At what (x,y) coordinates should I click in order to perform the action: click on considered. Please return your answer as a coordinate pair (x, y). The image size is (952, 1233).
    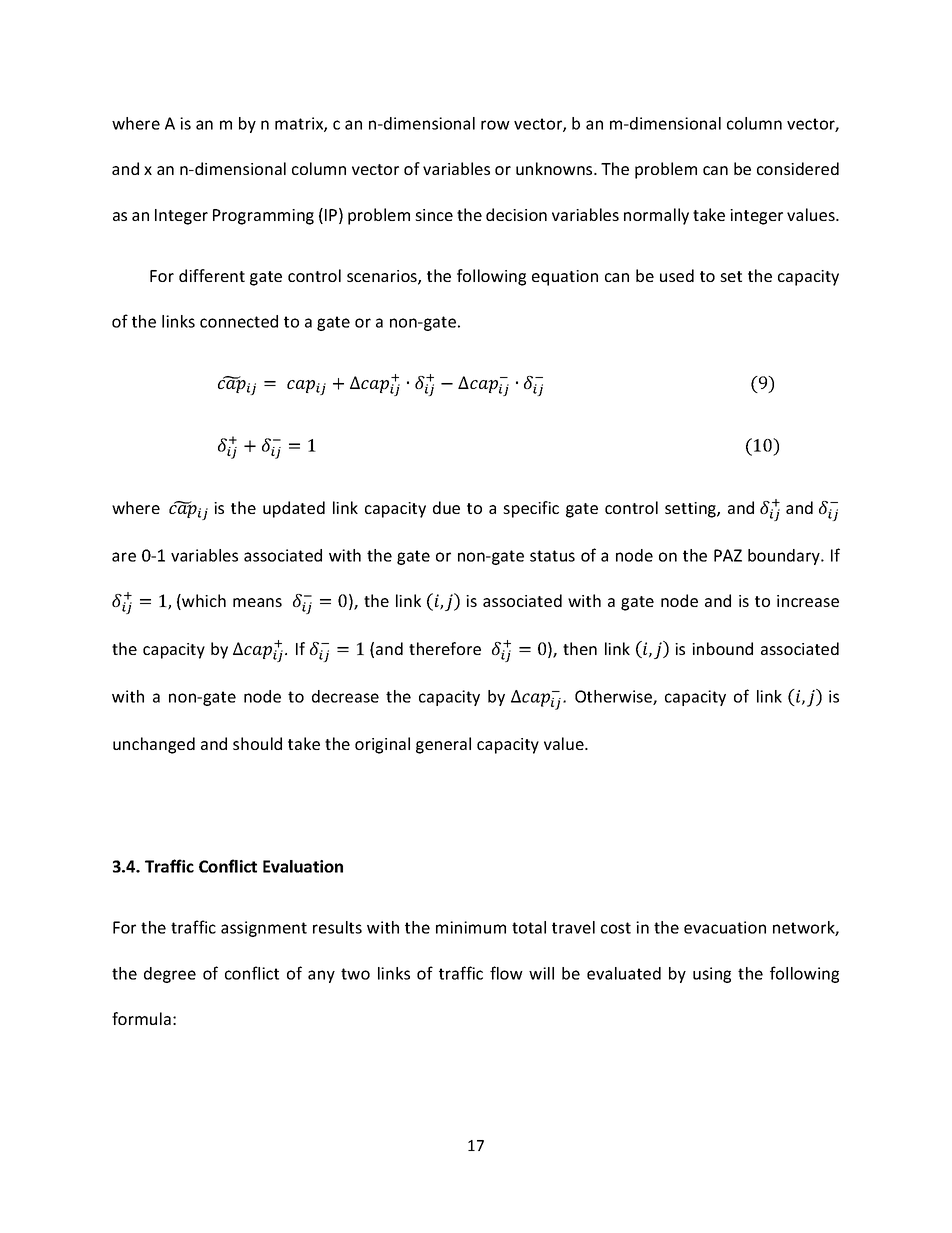
    Looking at the image, I should click on (798, 168).
